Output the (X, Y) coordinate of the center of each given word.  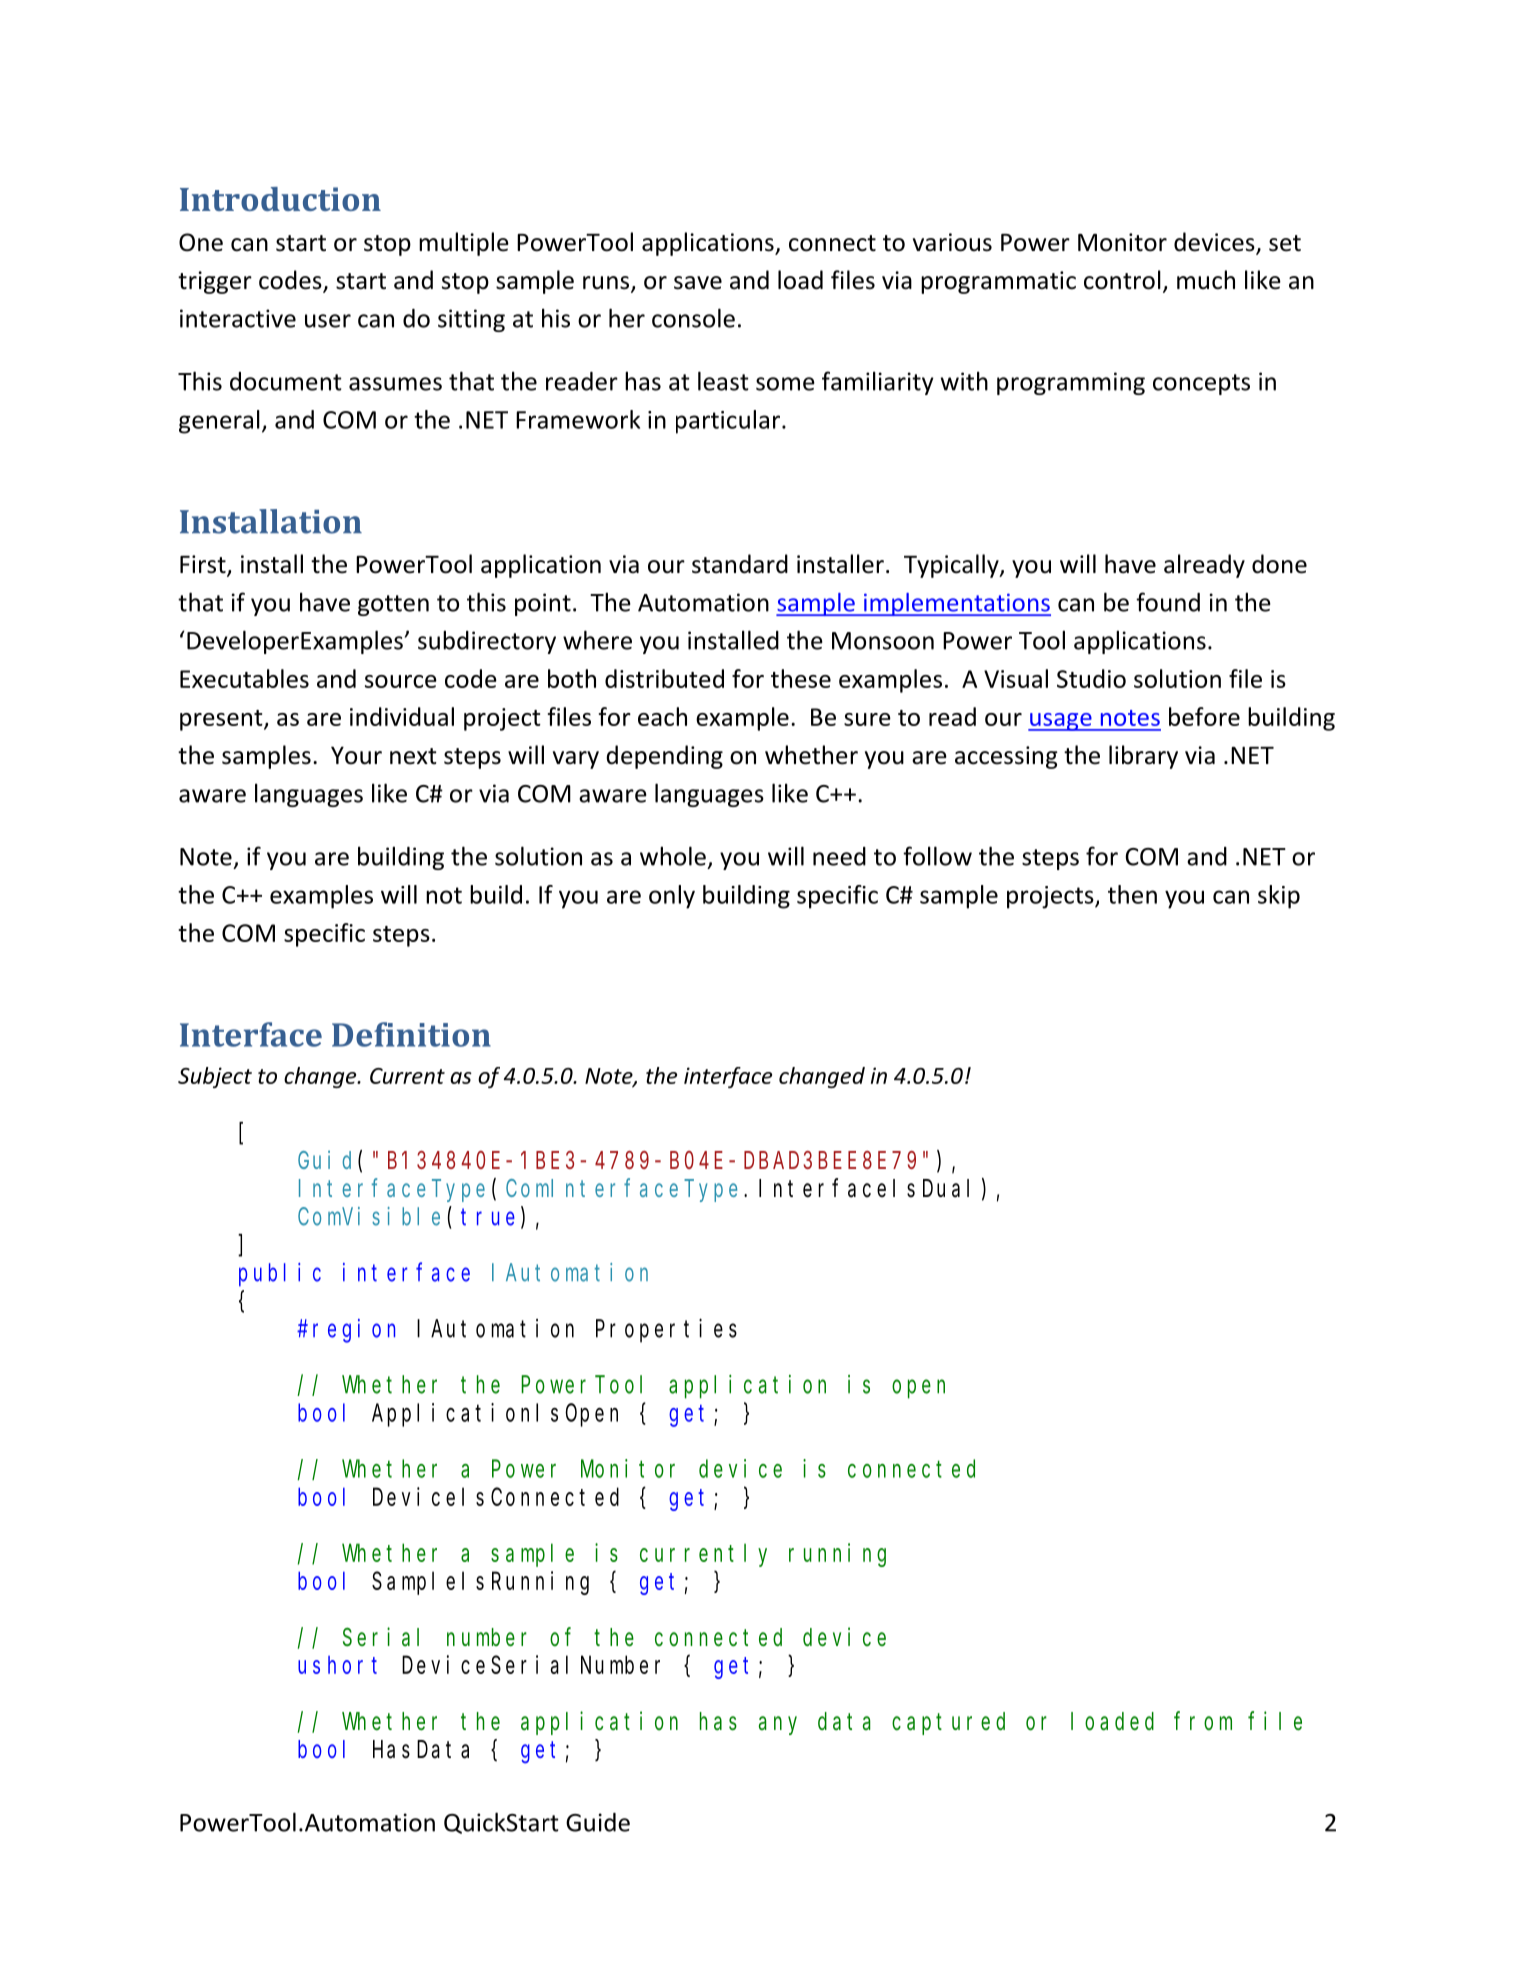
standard (740, 564)
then (1132, 894)
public (280, 1275)
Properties (666, 1331)
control (1122, 280)
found (1168, 602)
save (698, 283)
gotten (393, 605)
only (672, 897)
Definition (411, 1034)
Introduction (280, 199)
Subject (215, 1077)
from (1203, 1721)
